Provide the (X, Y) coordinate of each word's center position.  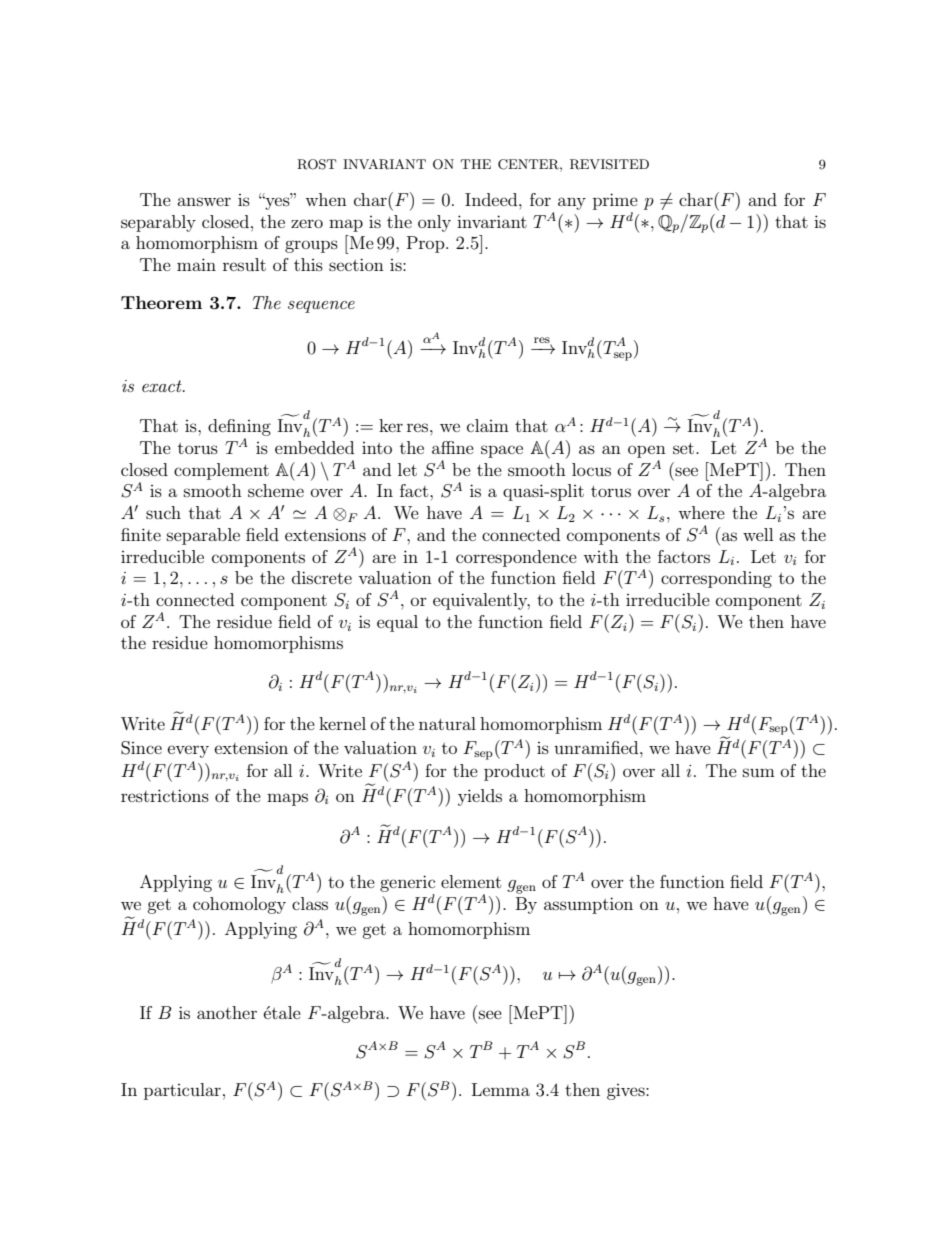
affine (453, 447)
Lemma (501, 1089)
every (188, 751)
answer (204, 201)
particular (182, 1091)
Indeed (492, 199)
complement (221, 471)
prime (615, 201)
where (701, 512)
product (514, 772)
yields (480, 797)
